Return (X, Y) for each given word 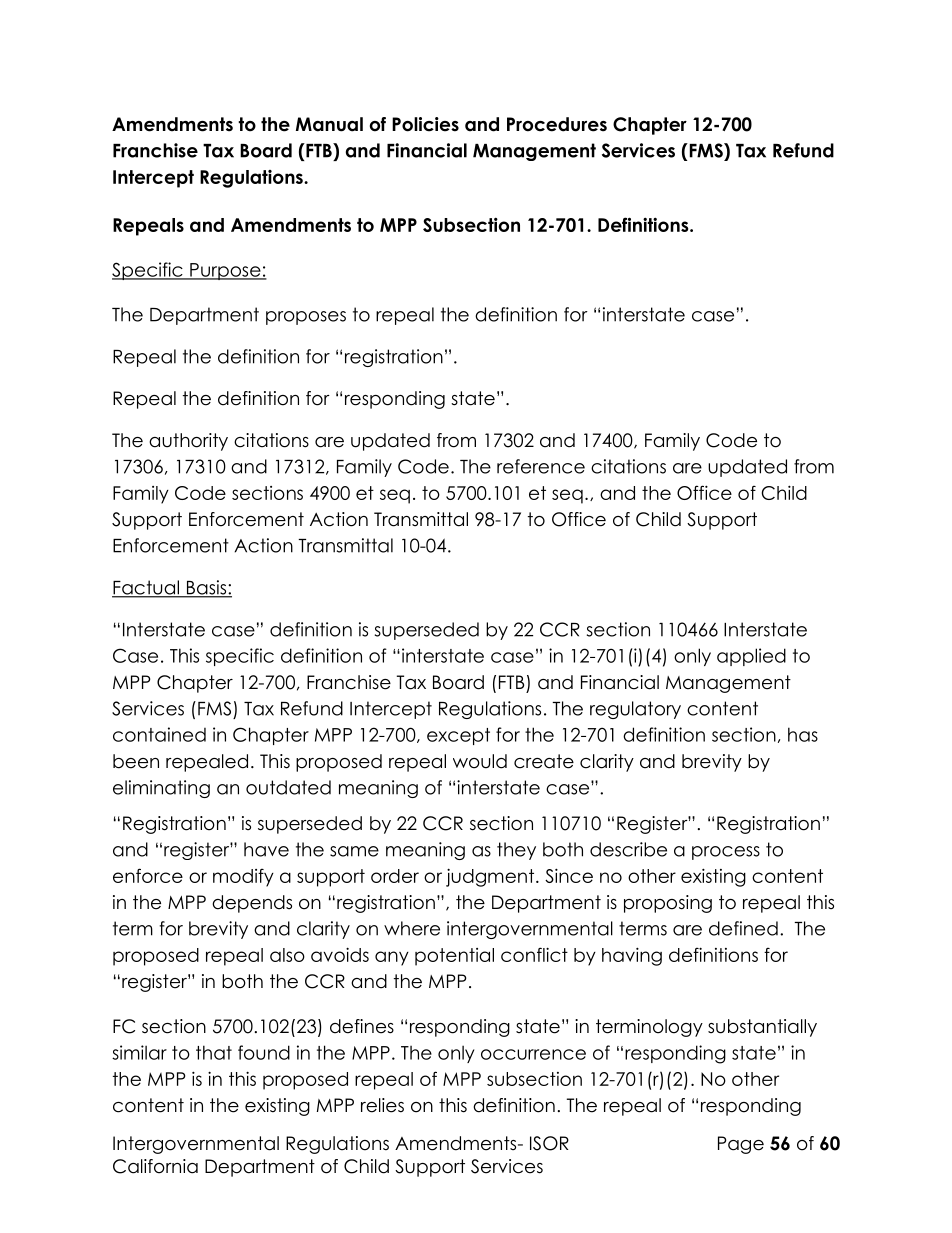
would (480, 761)
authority (188, 442)
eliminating (161, 789)
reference (541, 466)
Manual (329, 124)
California (155, 1166)
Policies (425, 124)
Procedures (557, 124)
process (726, 853)
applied (751, 657)
